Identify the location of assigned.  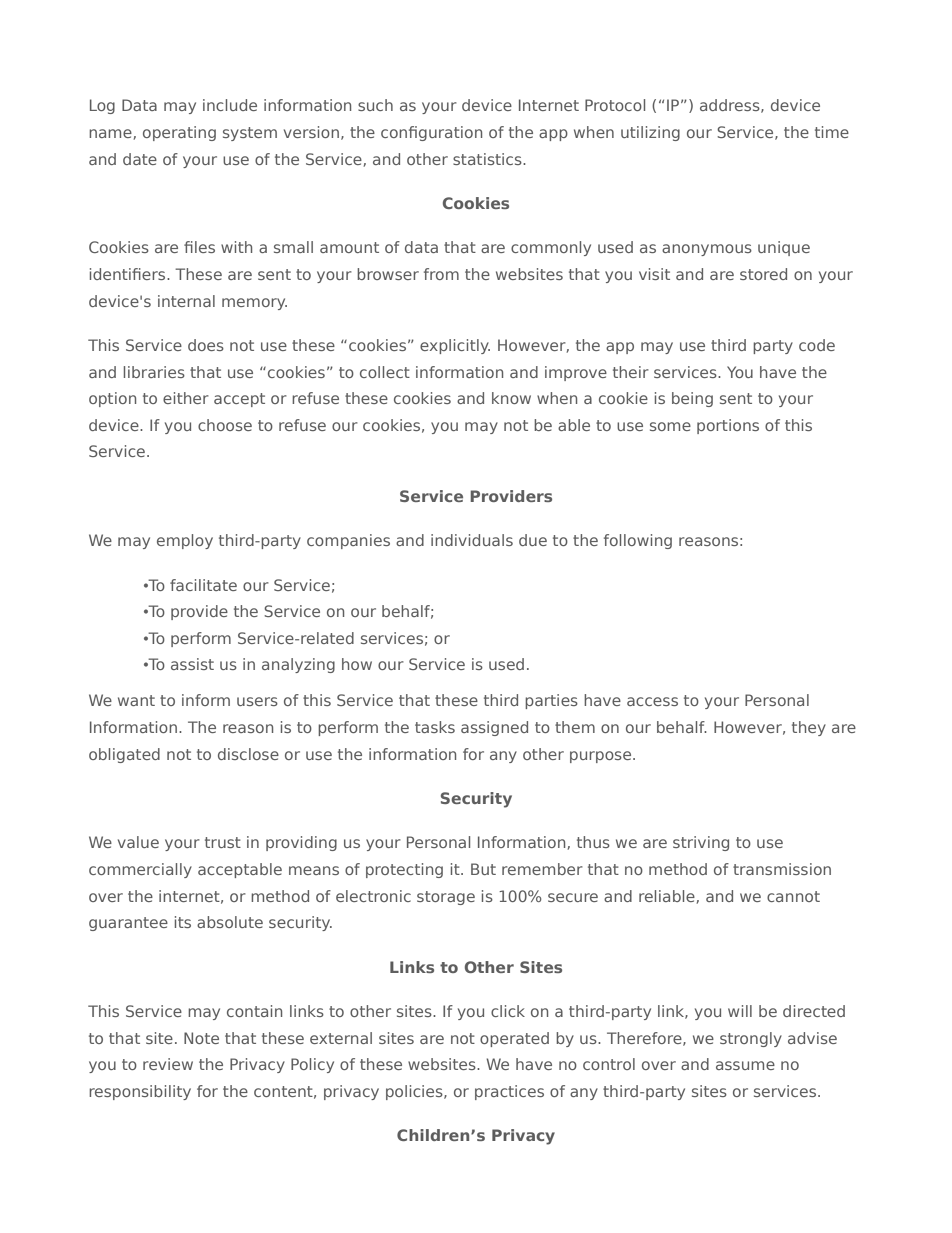
(494, 728).
